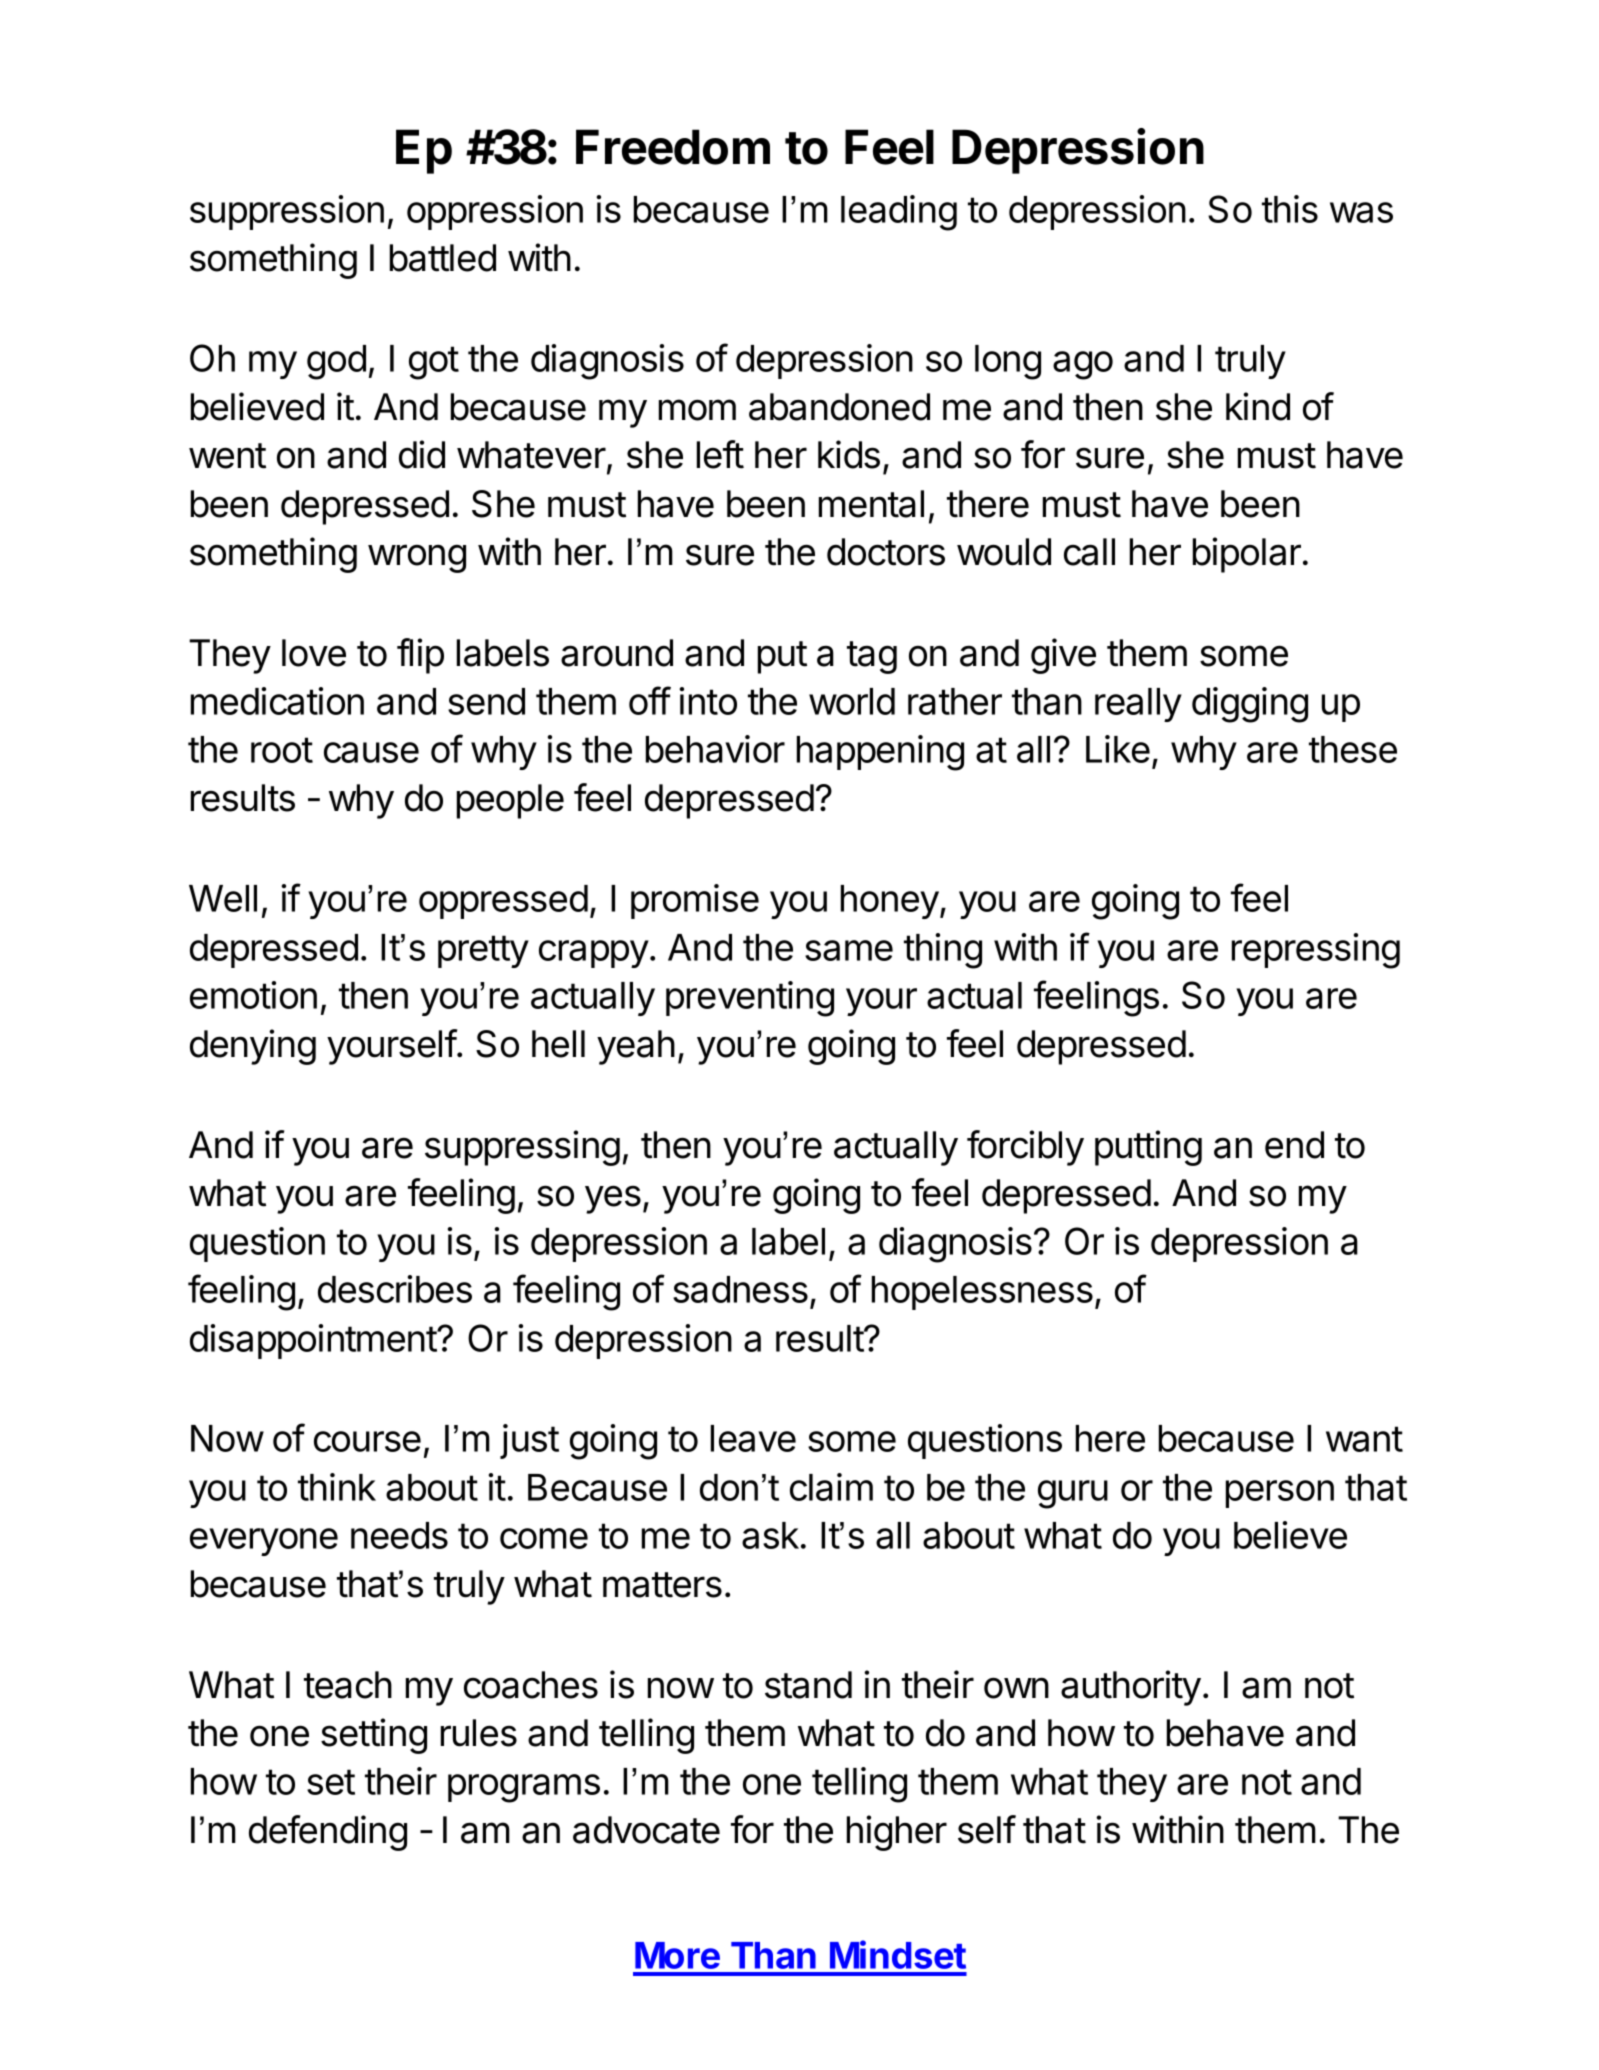 This screenshot has height=2070, width=1599. I want to click on think, so click(337, 1487).
